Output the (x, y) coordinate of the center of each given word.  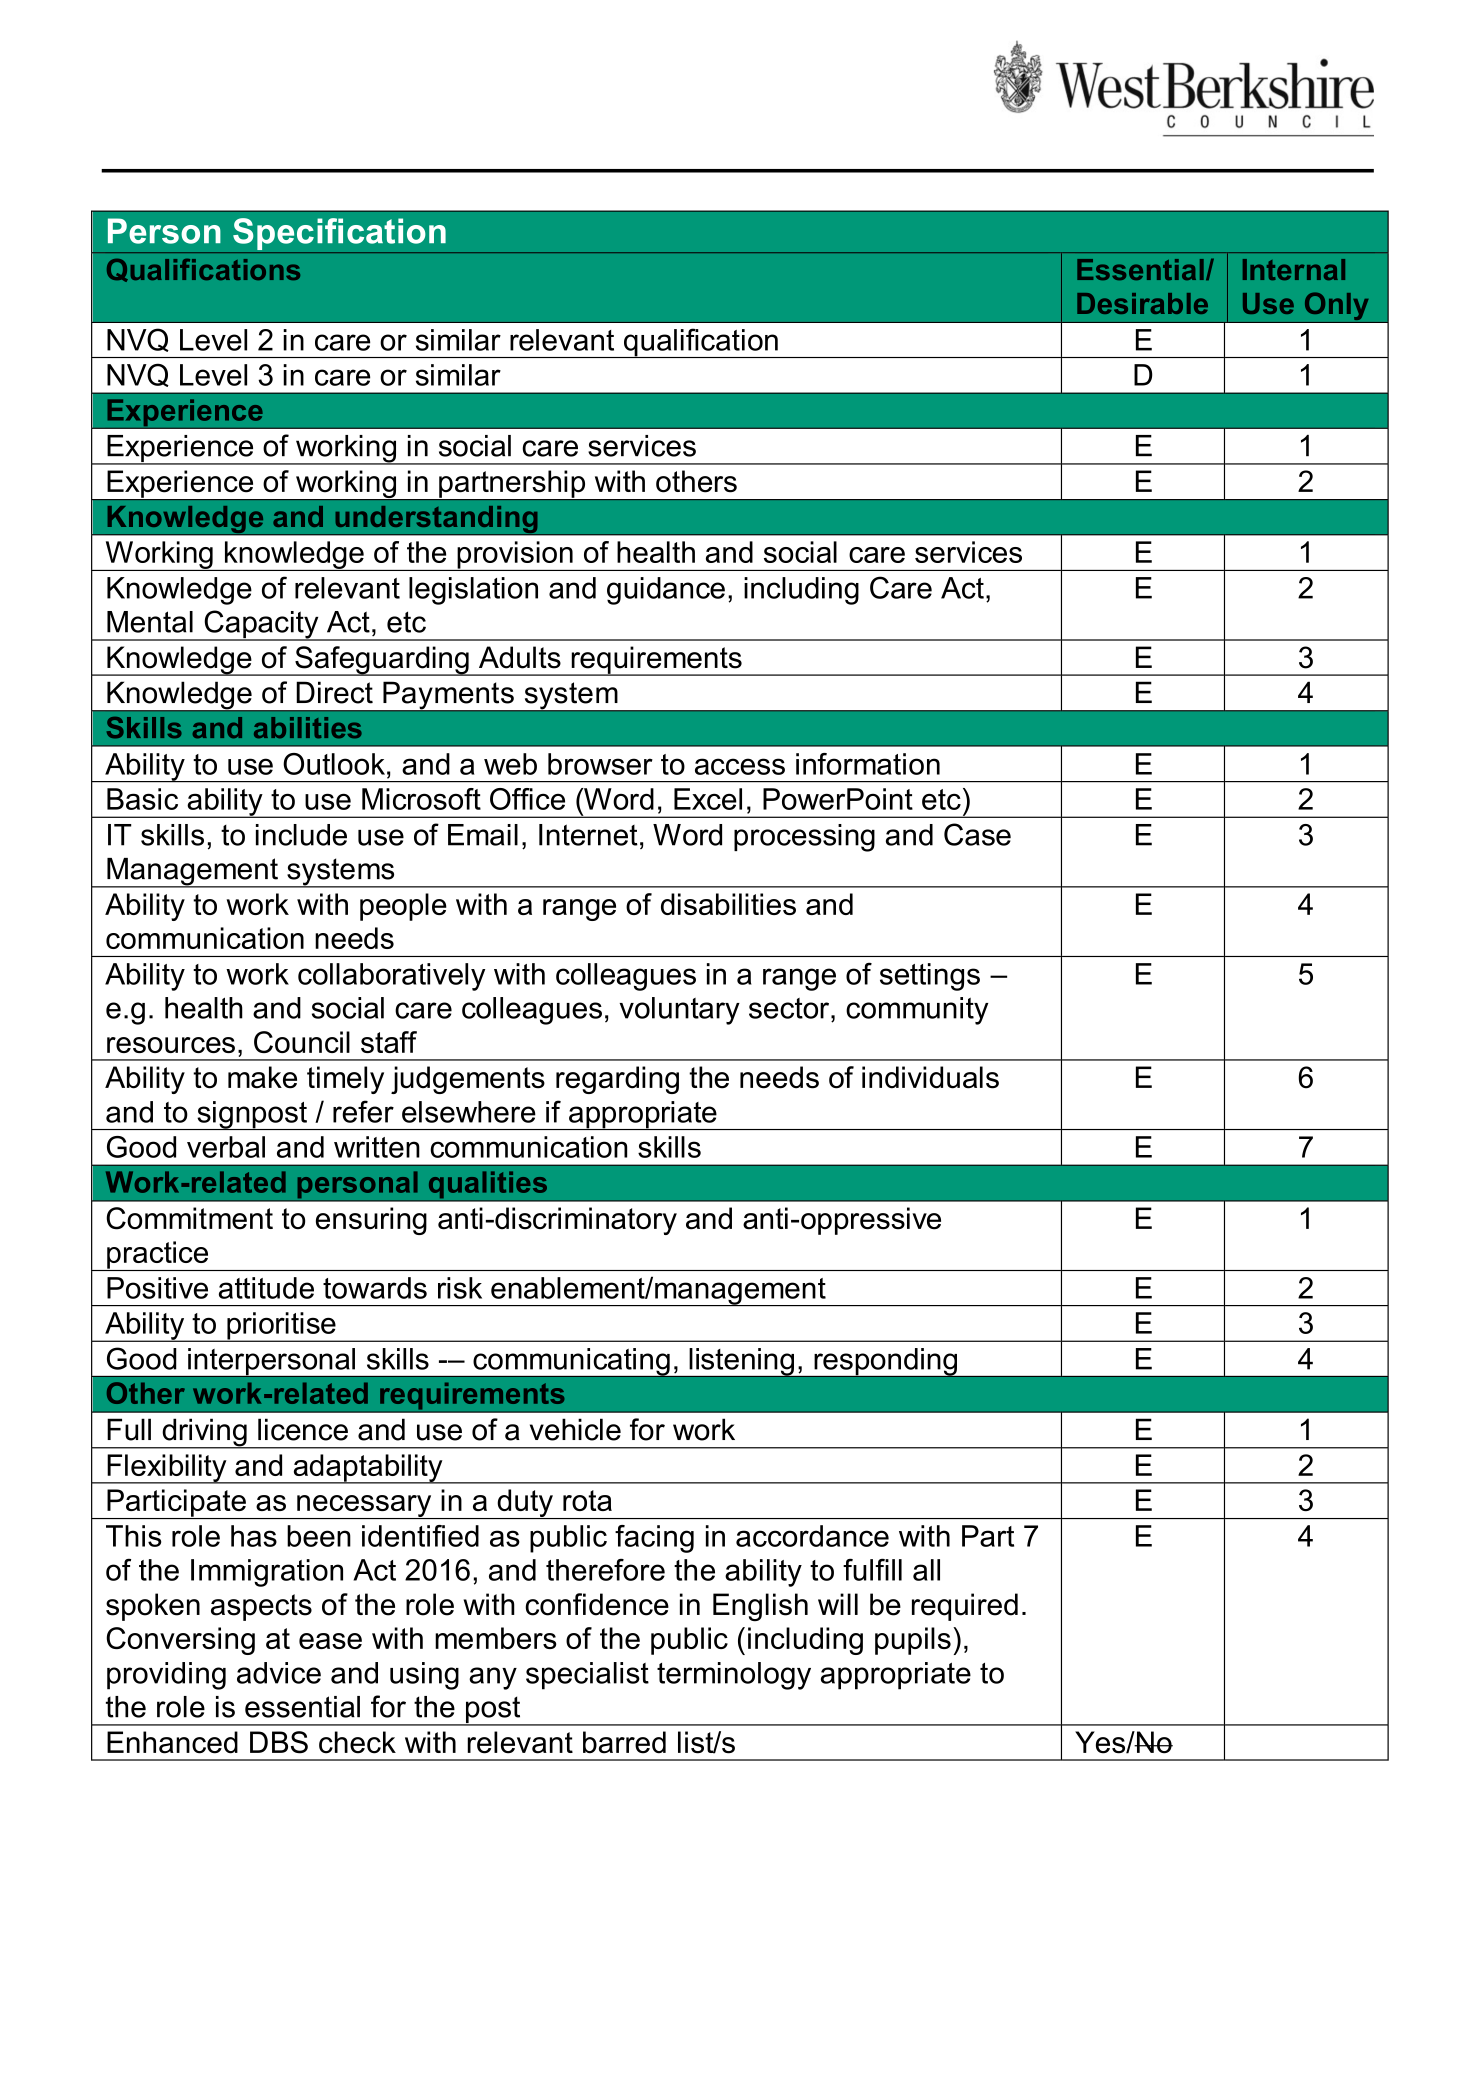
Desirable (1142, 303)
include (301, 835)
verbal (226, 1147)
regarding (617, 1080)
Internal (1294, 269)
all (926, 1570)
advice (279, 1673)
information (868, 764)
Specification (339, 234)
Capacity (261, 625)
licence (303, 1429)
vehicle (575, 1429)
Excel (708, 799)
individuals (930, 1077)
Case (977, 834)
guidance (666, 591)
